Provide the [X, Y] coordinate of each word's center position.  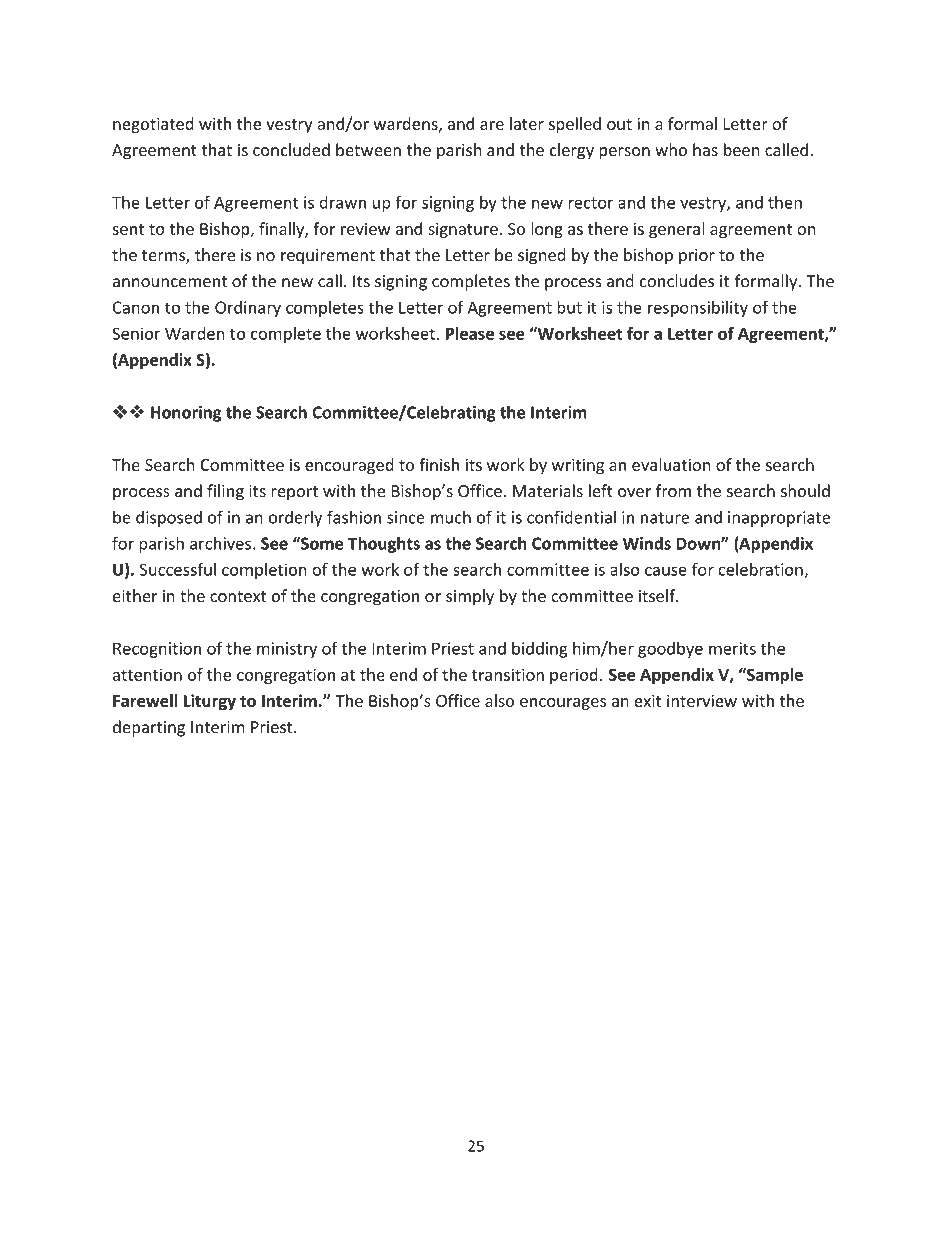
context [238, 596]
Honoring [186, 414]
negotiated [153, 125]
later [527, 123]
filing [225, 492]
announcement [170, 282]
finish [439, 464]
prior [697, 257]
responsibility [698, 309]
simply [470, 597]
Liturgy [210, 702]
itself [658, 595]
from [673, 490]
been [742, 149]
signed [541, 256]
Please [470, 333]
